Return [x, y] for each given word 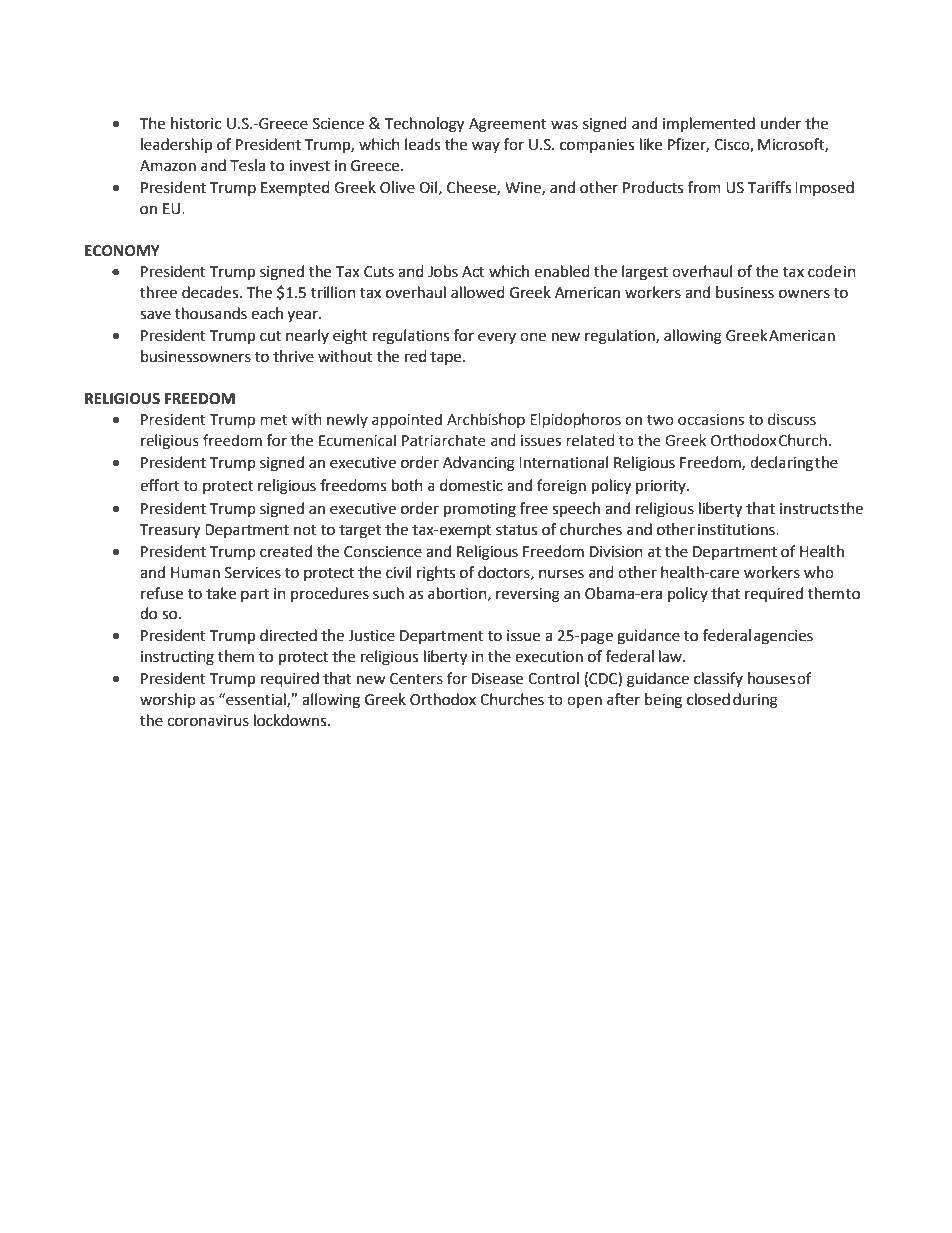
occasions [711, 420]
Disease [497, 679]
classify [718, 679]
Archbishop [486, 420]
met [274, 420]
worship [168, 700]
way [486, 147]
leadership [176, 146]
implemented [709, 124]
